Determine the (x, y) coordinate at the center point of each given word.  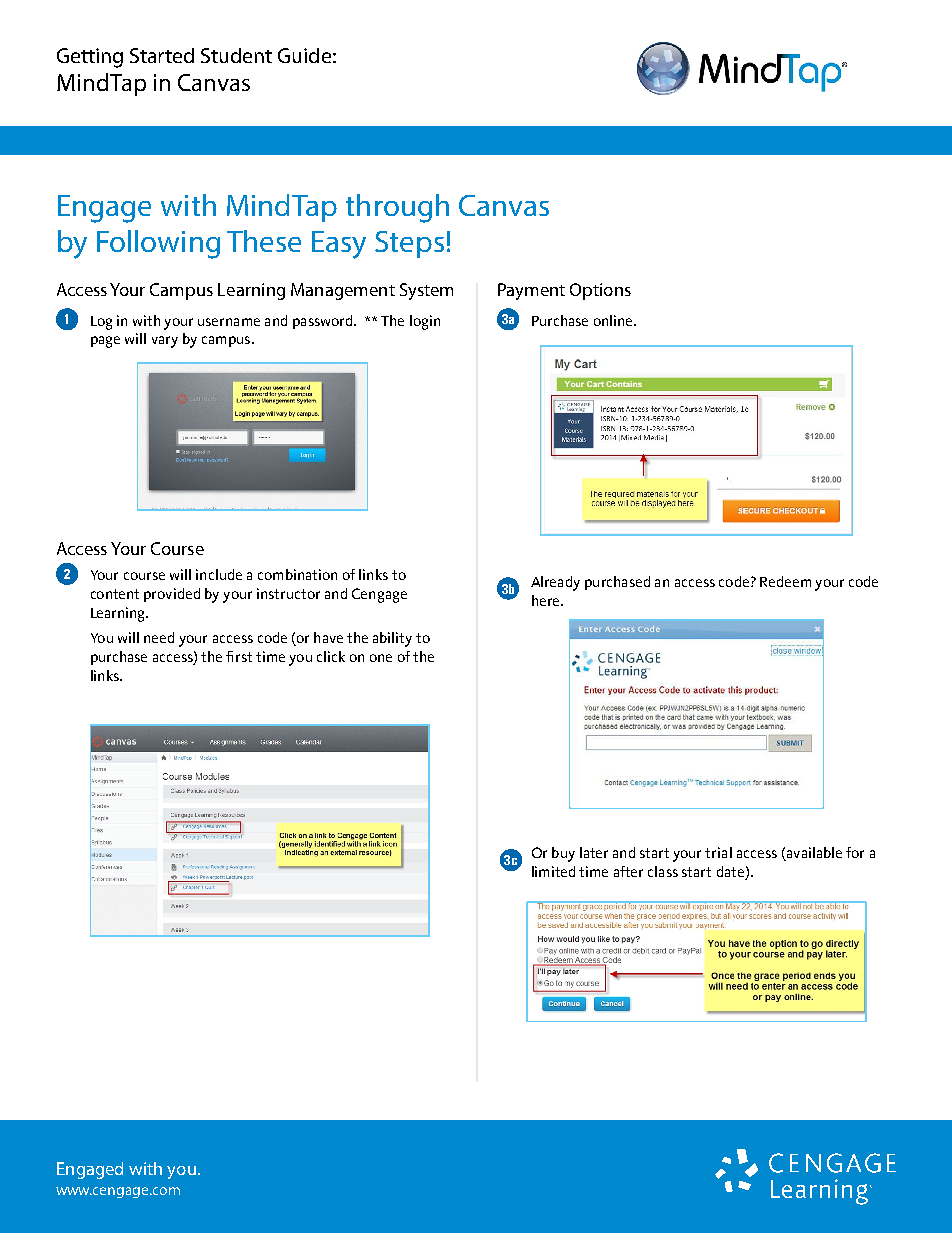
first (239, 656)
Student (236, 55)
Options (600, 291)
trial (718, 852)
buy (563, 854)
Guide (304, 55)
